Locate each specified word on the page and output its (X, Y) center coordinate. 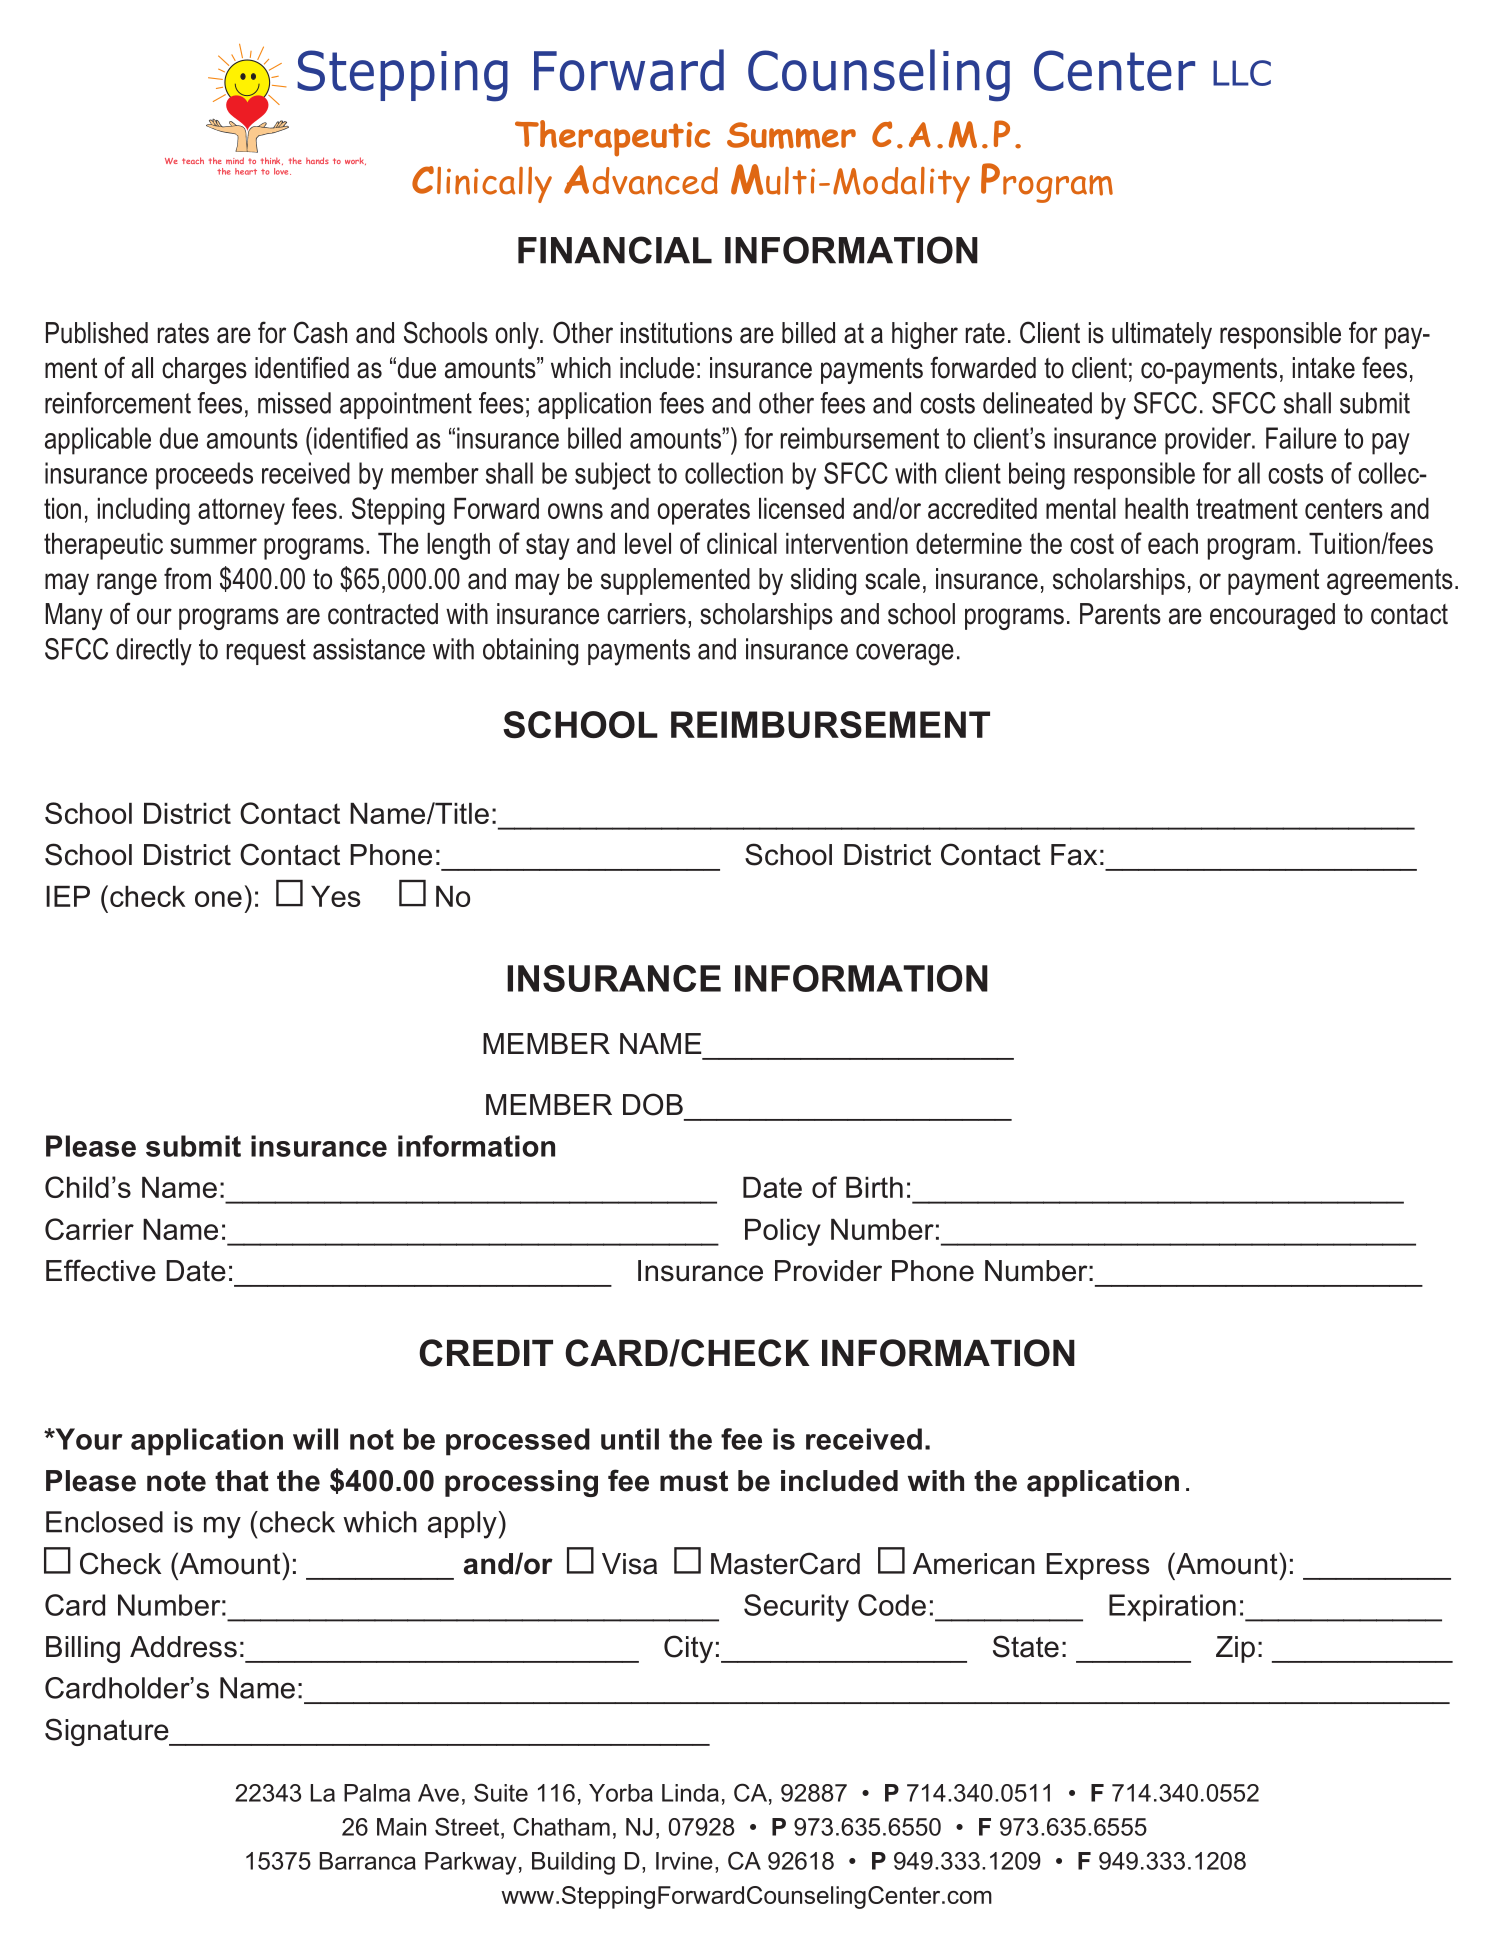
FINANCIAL (615, 250)
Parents (1120, 614)
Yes (335, 896)
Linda (690, 1793)
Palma (377, 1793)
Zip (1235, 1649)
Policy (783, 1232)
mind (235, 160)
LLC (1242, 73)
